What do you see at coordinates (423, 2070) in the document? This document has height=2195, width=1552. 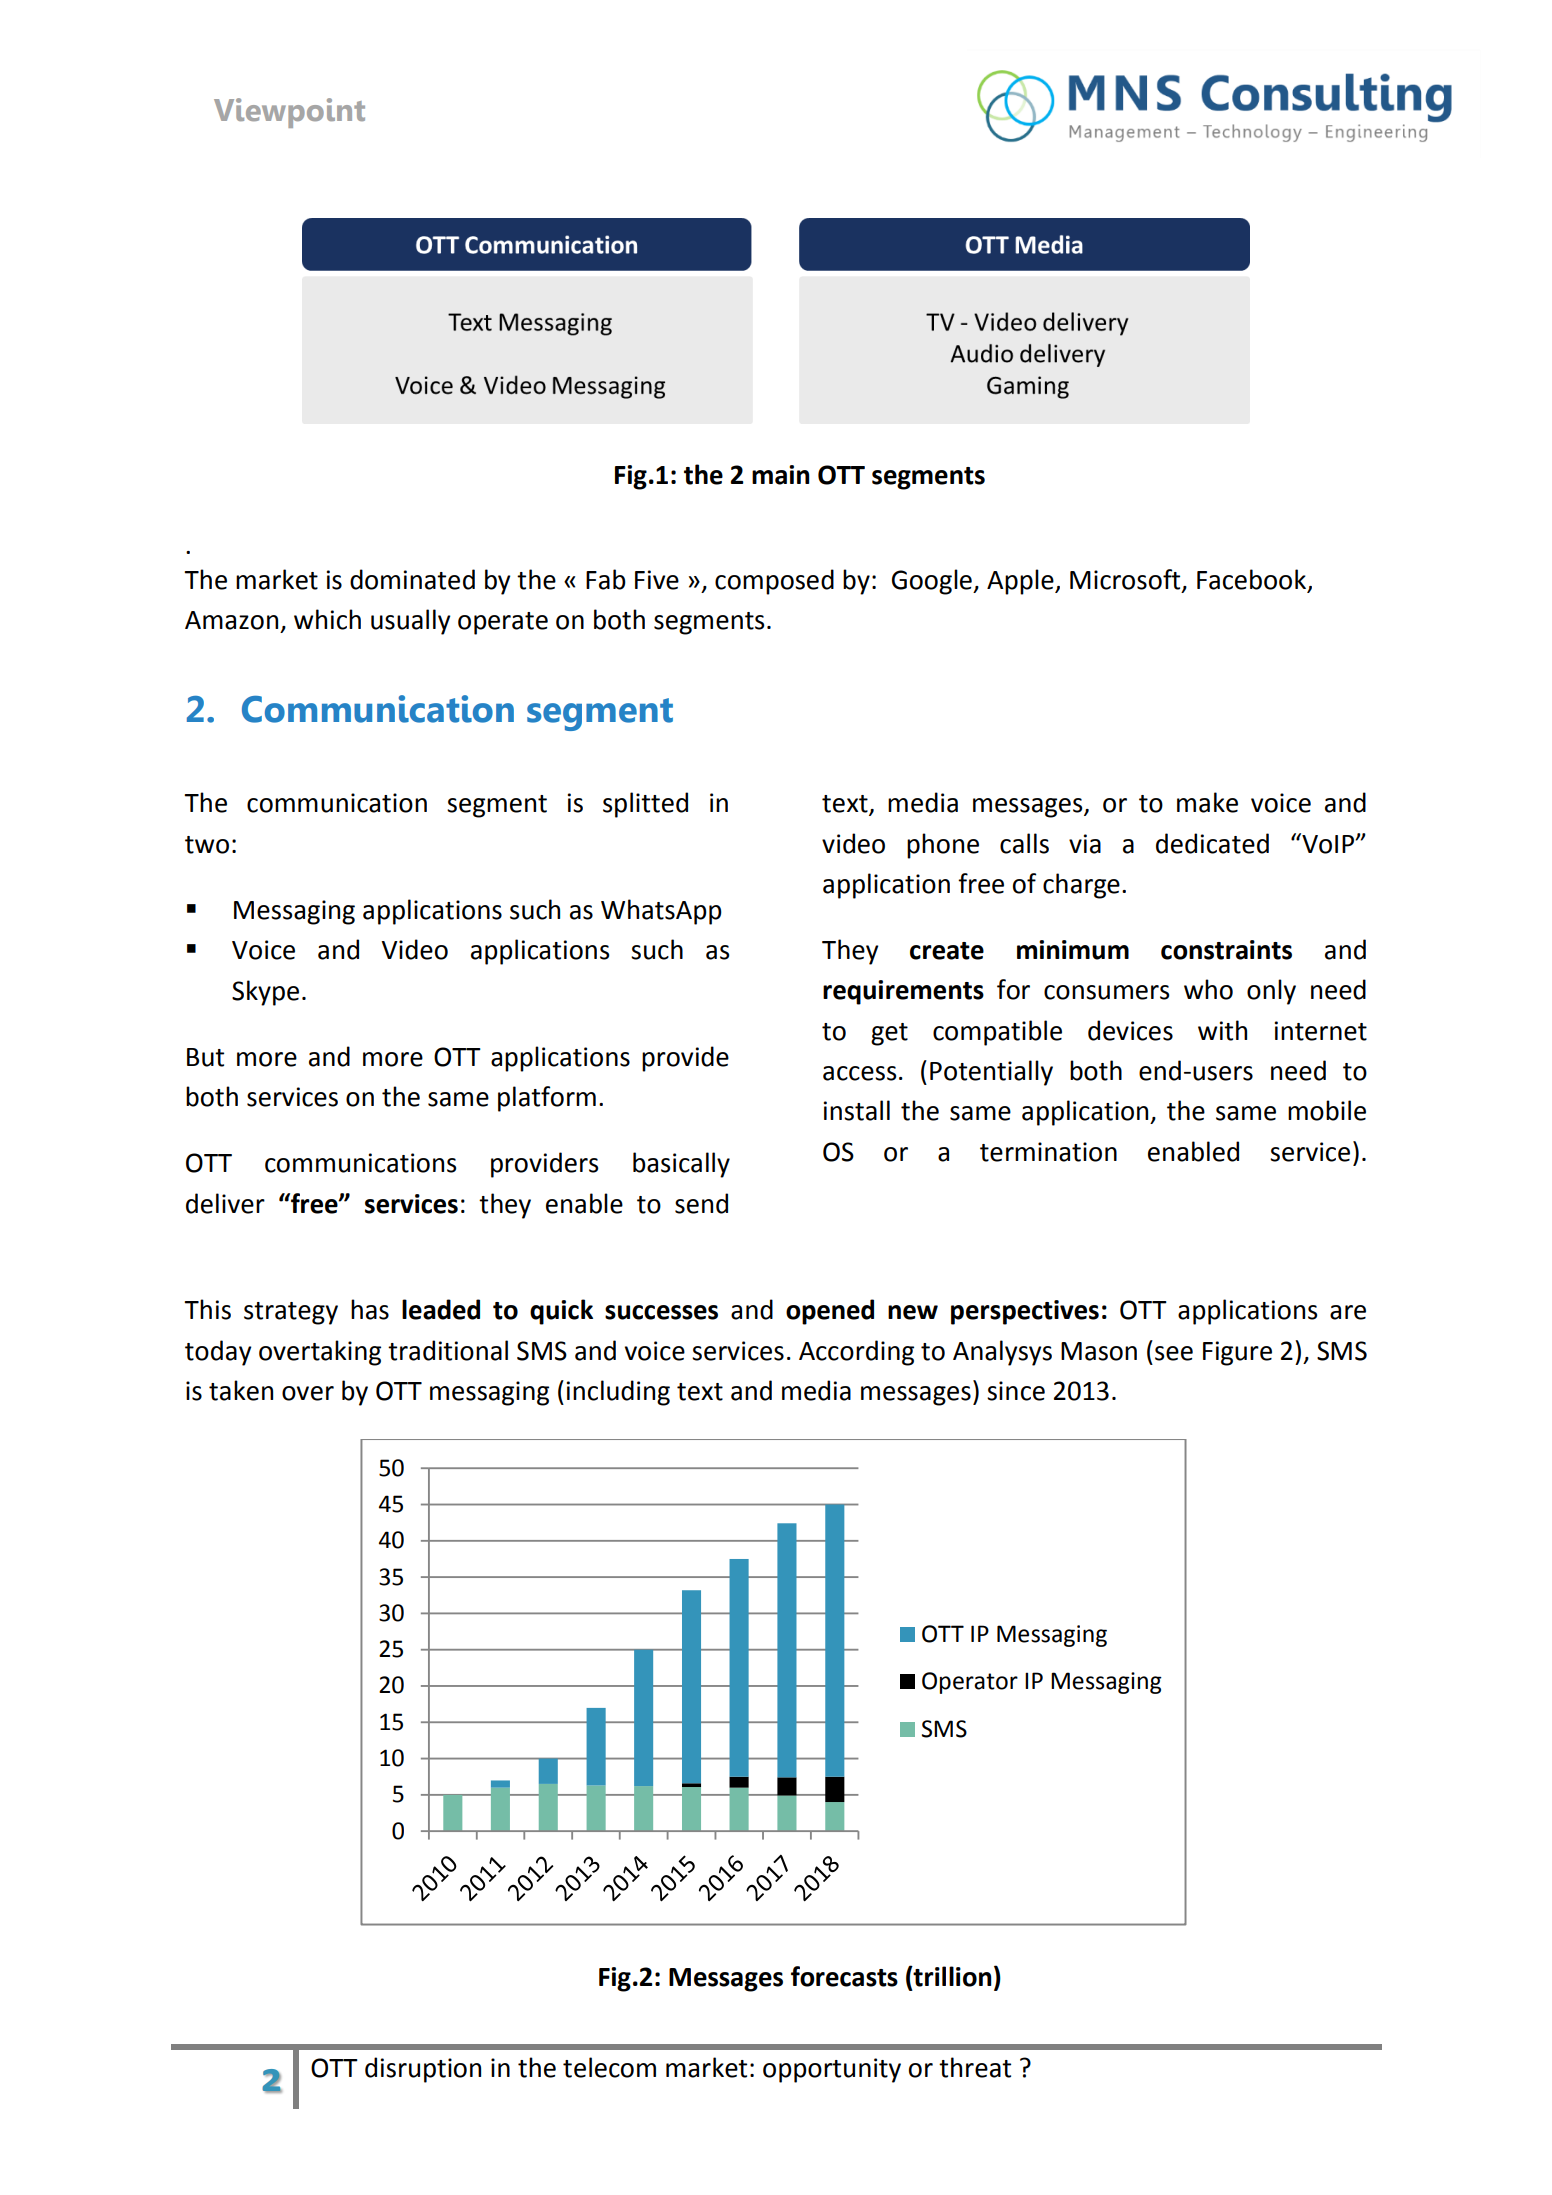 I see `disruption` at bounding box center [423, 2070].
